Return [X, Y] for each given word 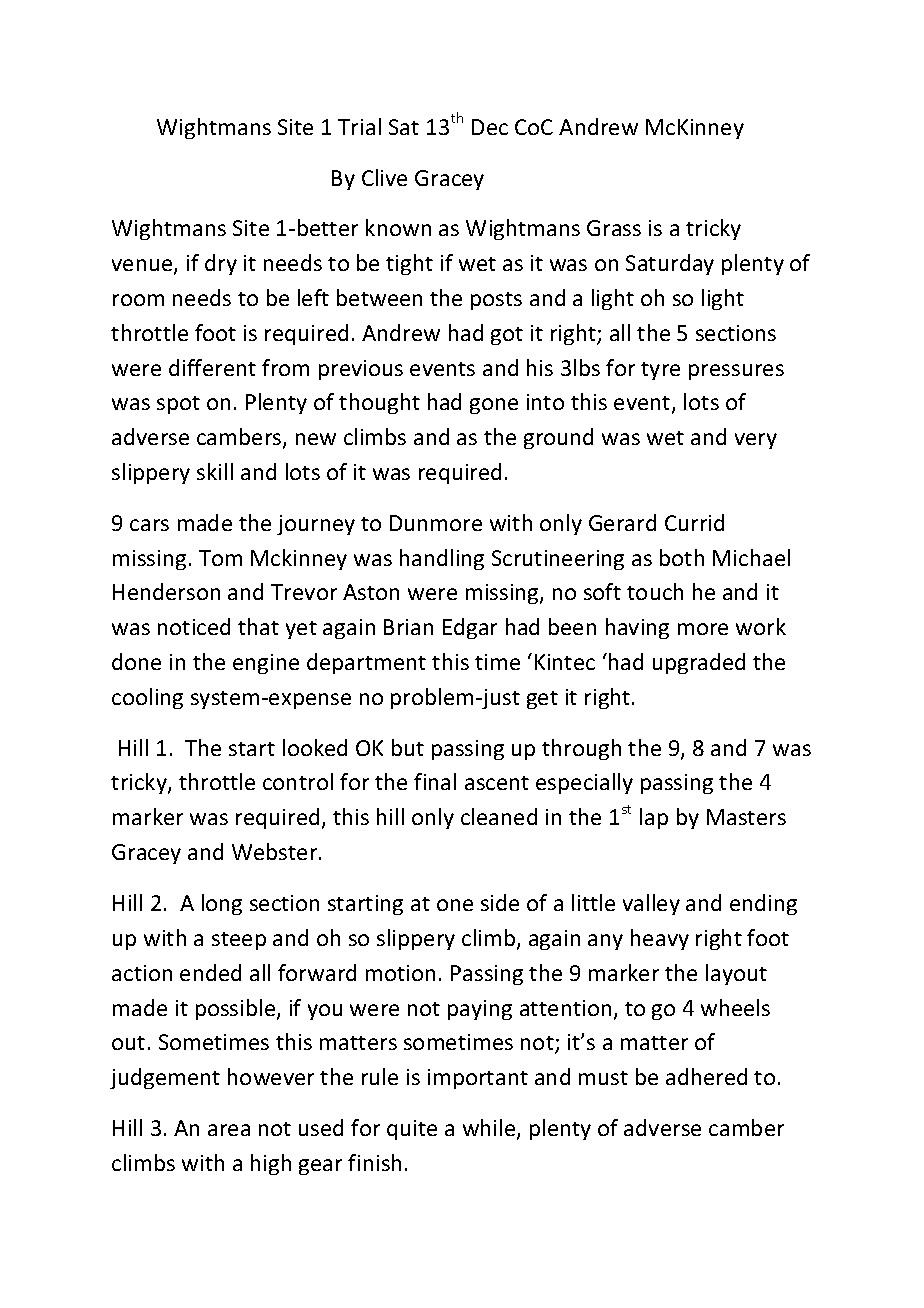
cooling [147, 698]
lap [654, 818]
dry [221, 264]
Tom [220, 558]
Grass [614, 228]
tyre [660, 371]
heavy [660, 939]
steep [239, 941]
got [507, 336]
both [682, 557]
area [229, 1130]
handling [442, 559]
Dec [490, 127]
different [212, 367]
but [408, 747]
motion [400, 973]
